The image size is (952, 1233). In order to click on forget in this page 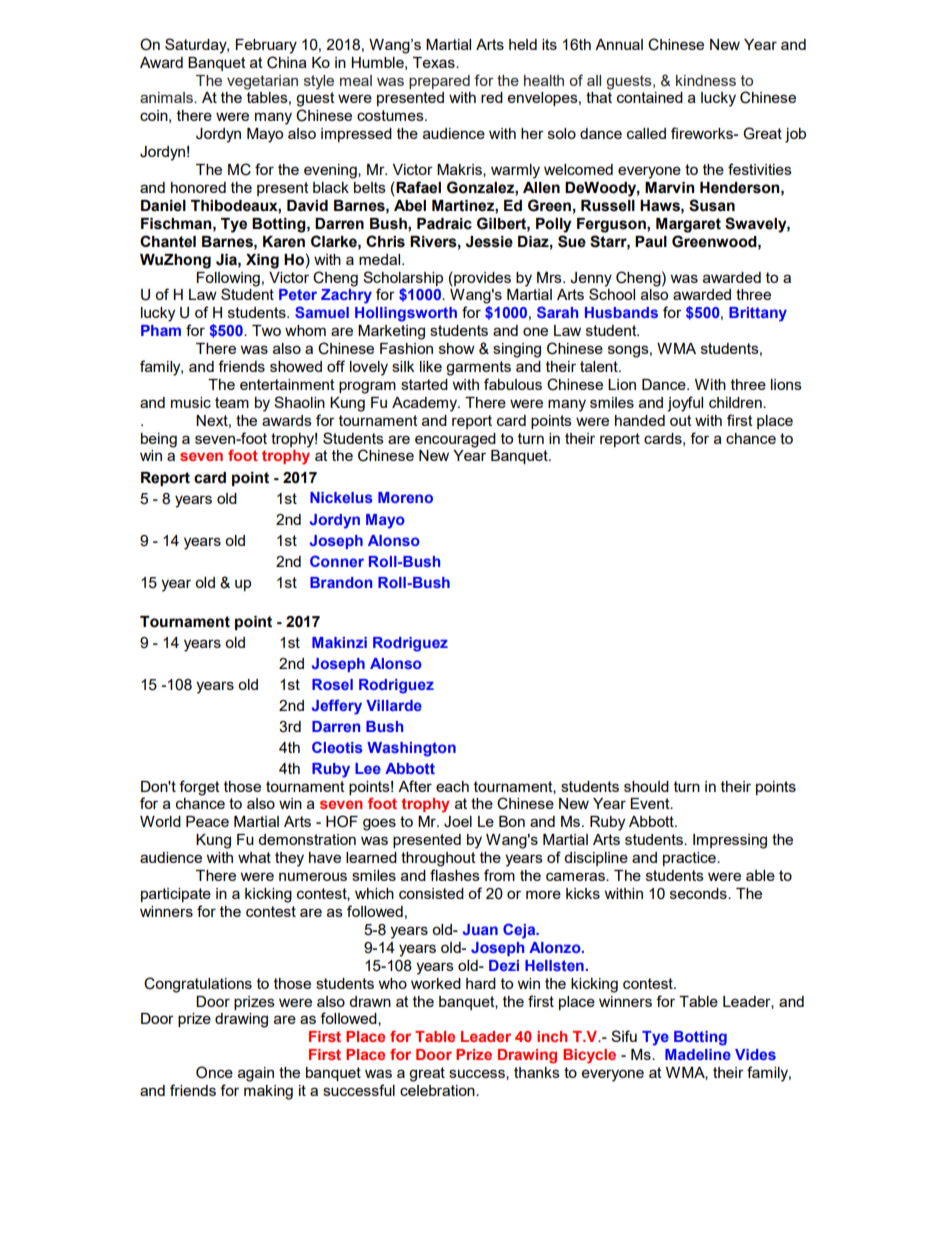, I will do `click(199, 788)`.
